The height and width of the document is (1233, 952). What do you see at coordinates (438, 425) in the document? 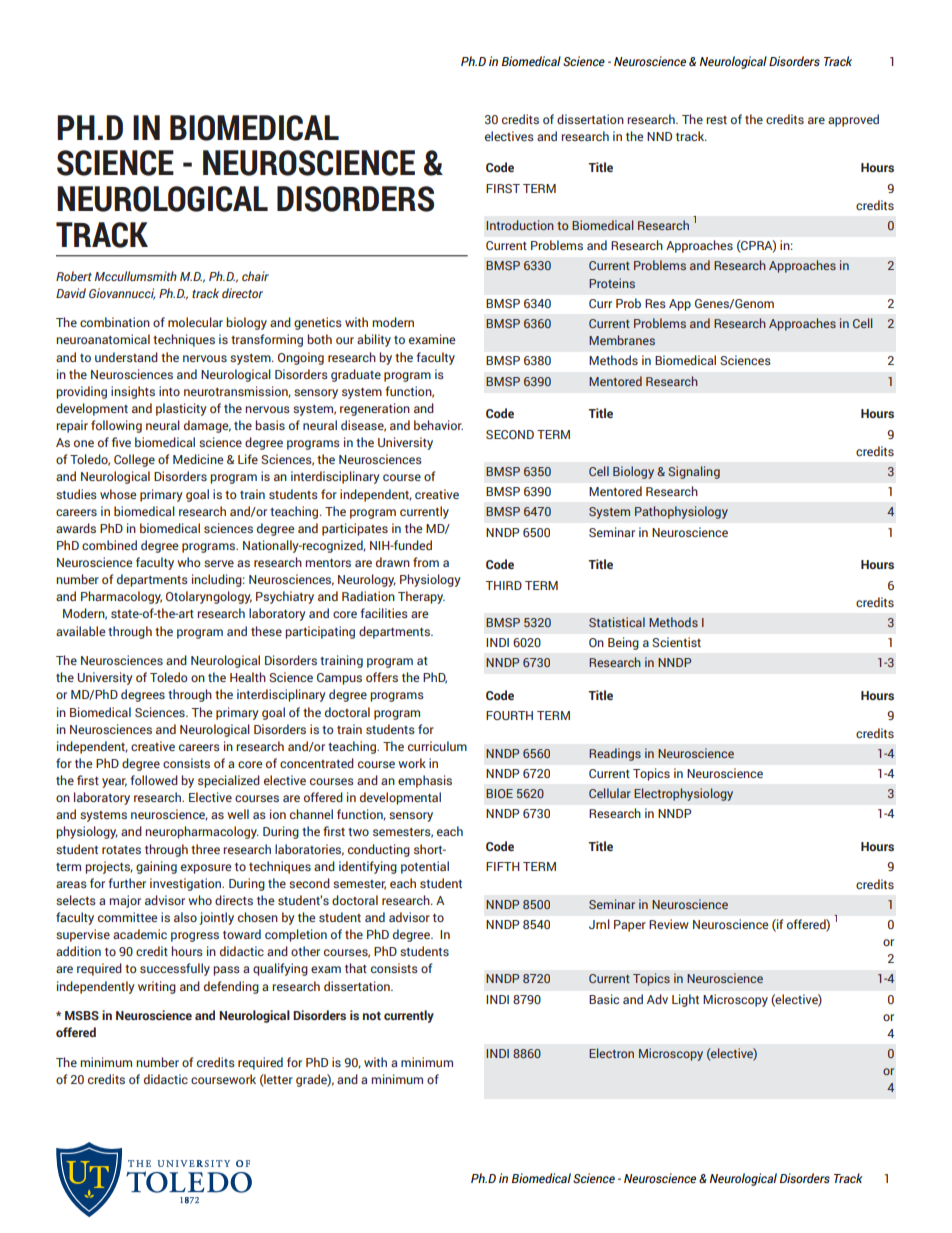
I see `behavior` at bounding box center [438, 425].
